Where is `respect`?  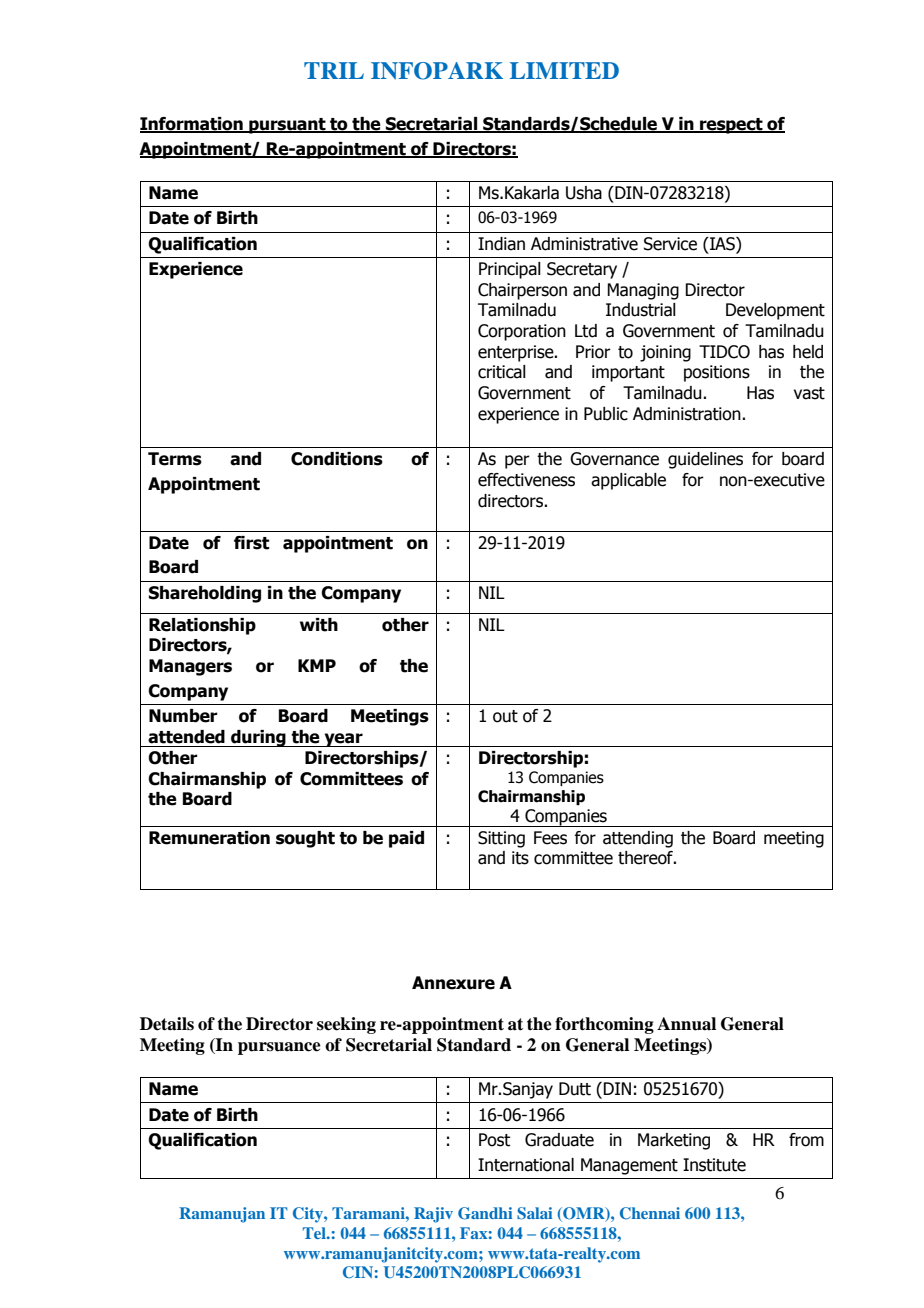
respect is located at coordinates (731, 126).
